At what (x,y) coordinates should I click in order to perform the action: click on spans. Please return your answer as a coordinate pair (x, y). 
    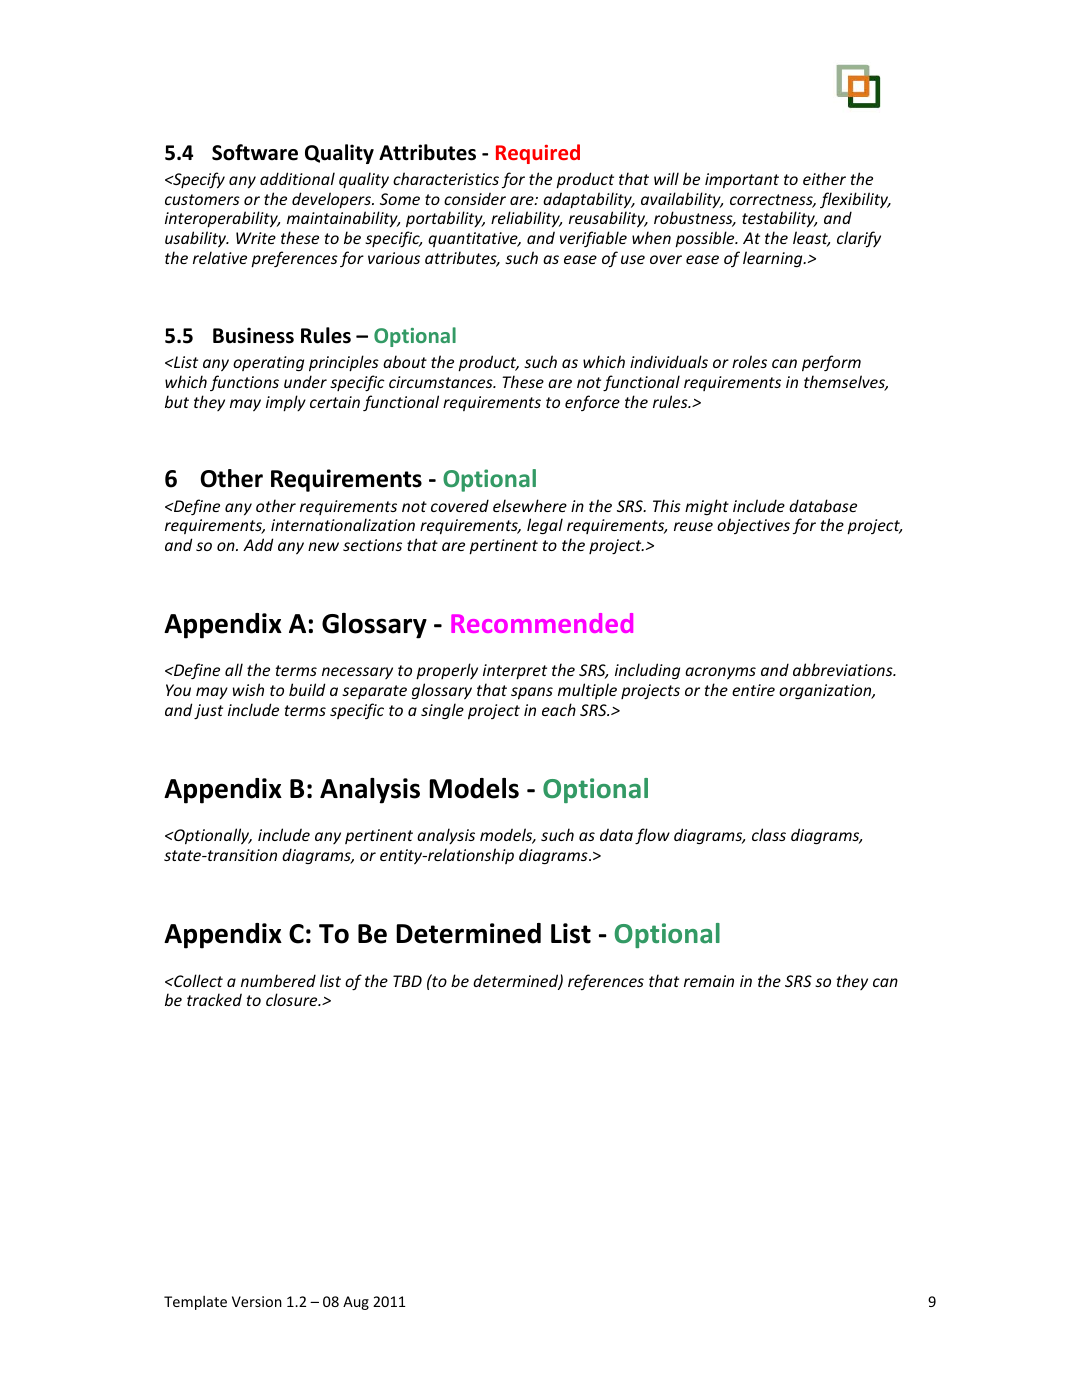
    Looking at the image, I should click on (532, 693).
